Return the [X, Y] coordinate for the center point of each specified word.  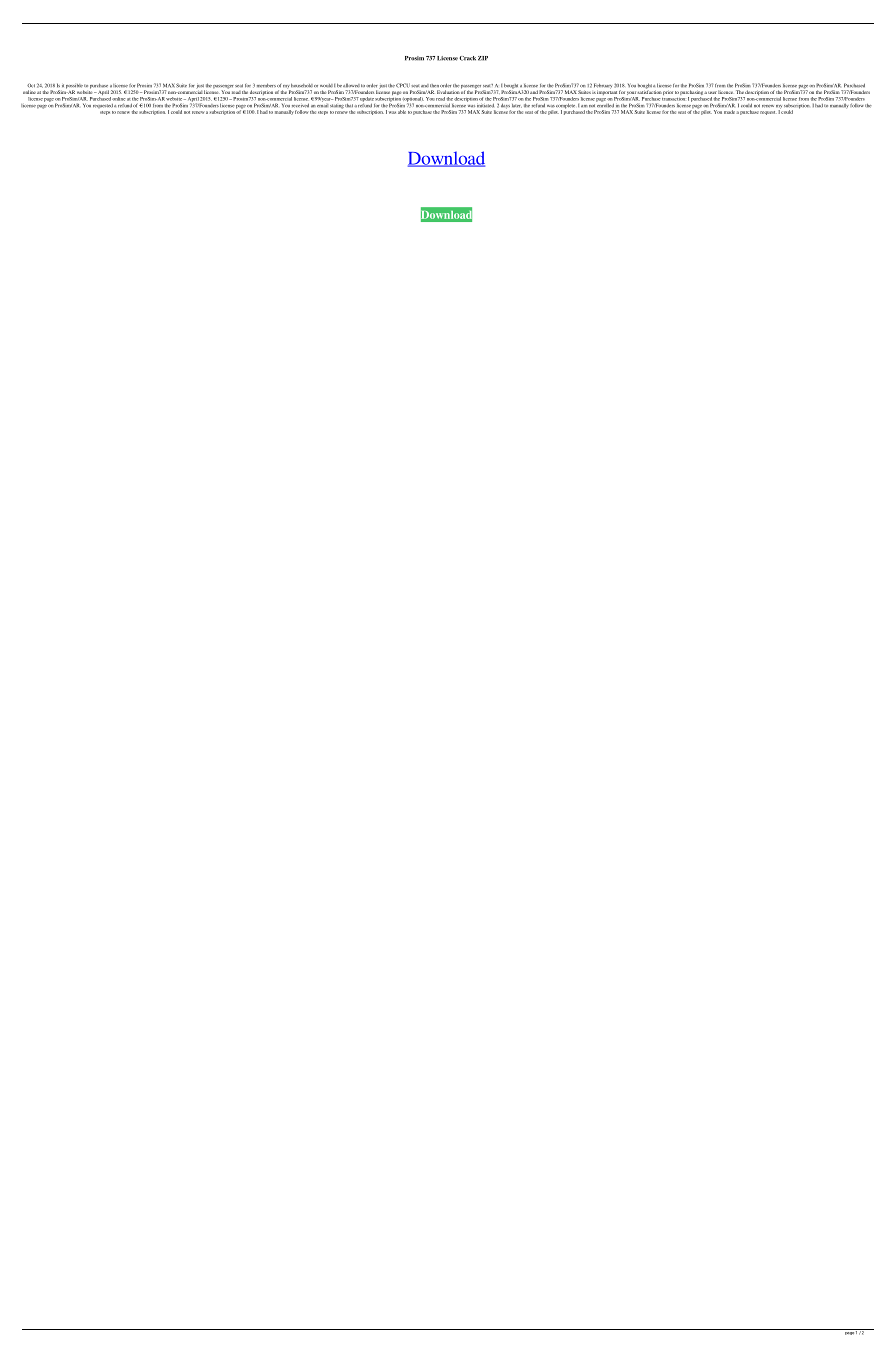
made [729, 112]
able [402, 112]
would [326, 86]
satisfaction [650, 91]
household [302, 85]
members [266, 85]
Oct [31, 85]
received [300, 105]
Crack [467, 58]
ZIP [483, 58]
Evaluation [448, 92]
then [434, 86]
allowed [351, 85]
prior [668, 93]
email [322, 104]
